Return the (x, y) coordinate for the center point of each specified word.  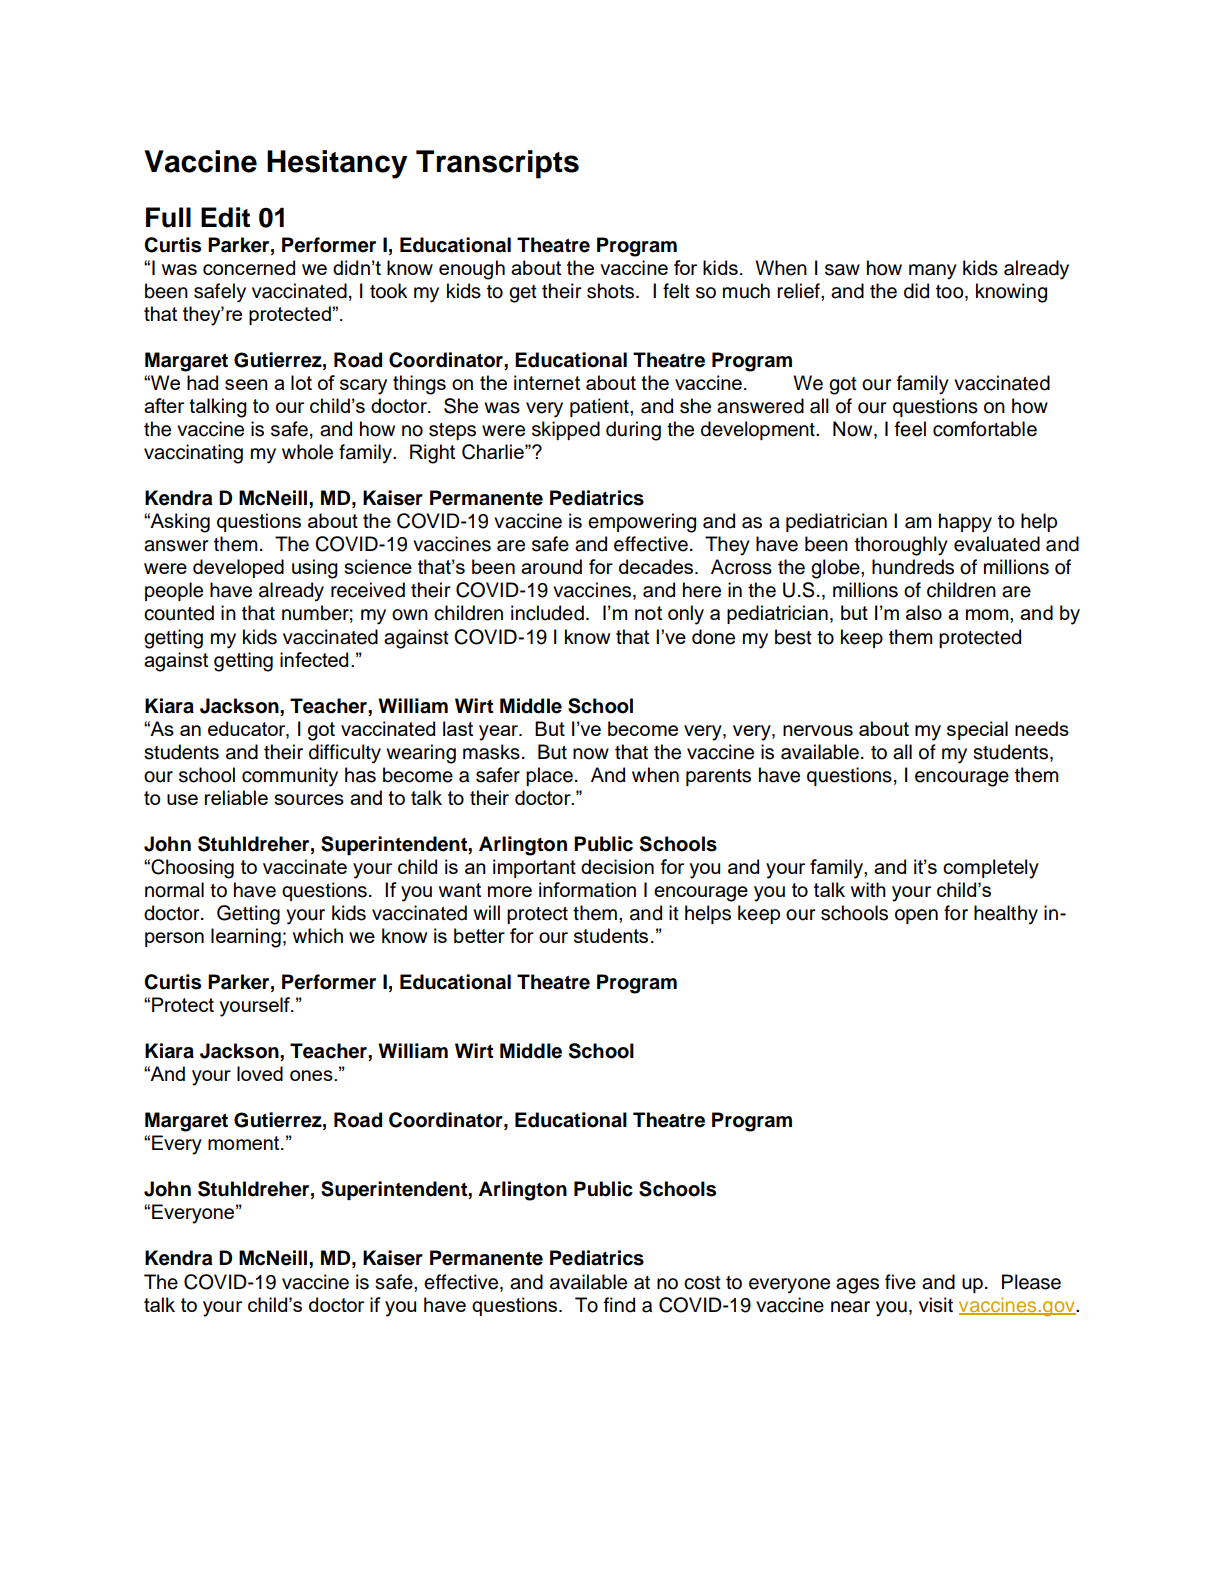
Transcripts (497, 164)
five (900, 1282)
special (977, 730)
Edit (225, 217)
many (933, 272)
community (290, 777)
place (549, 776)
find (619, 1305)
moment (245, 1143)
